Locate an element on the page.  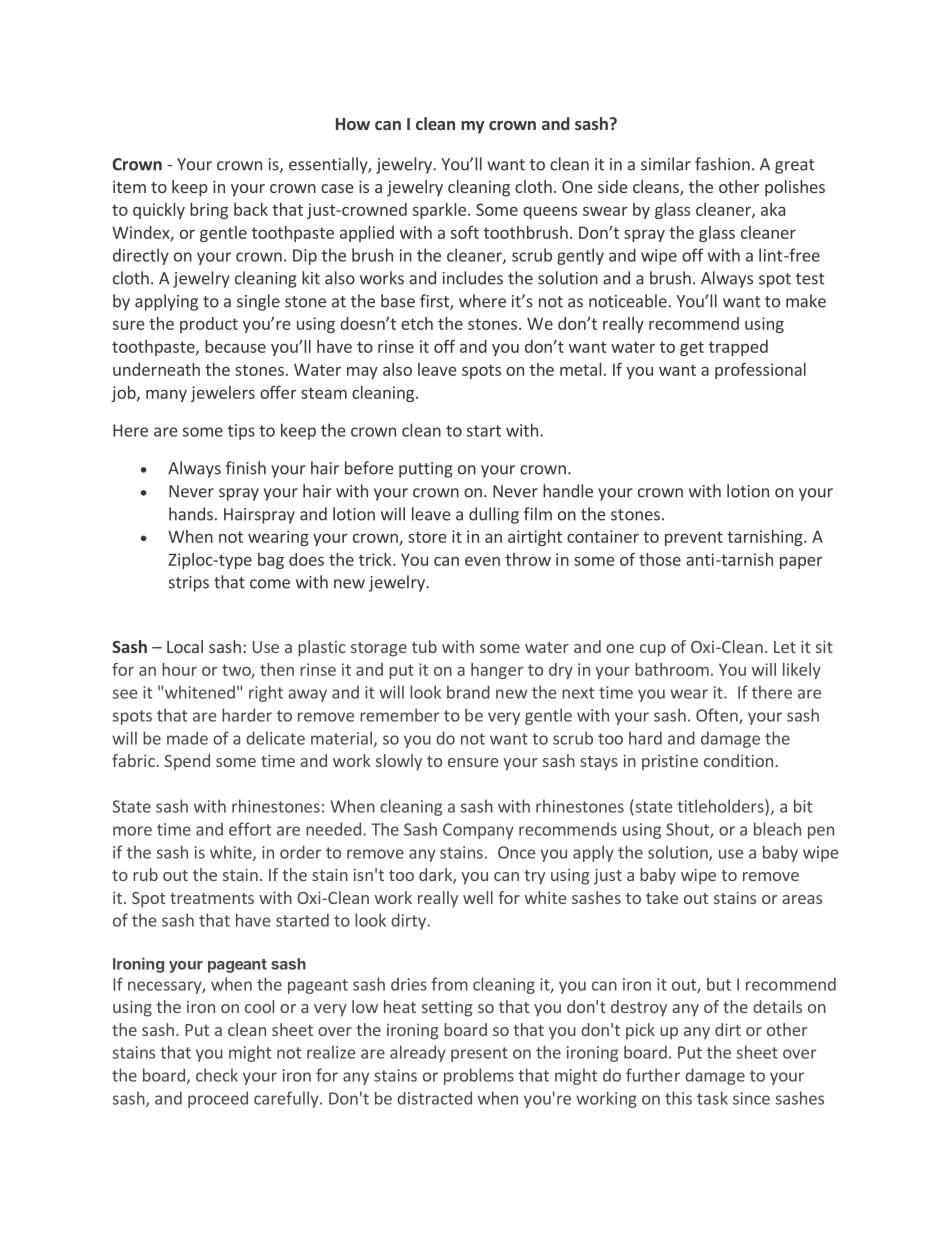
tub is located at coordinates (424, 646).
